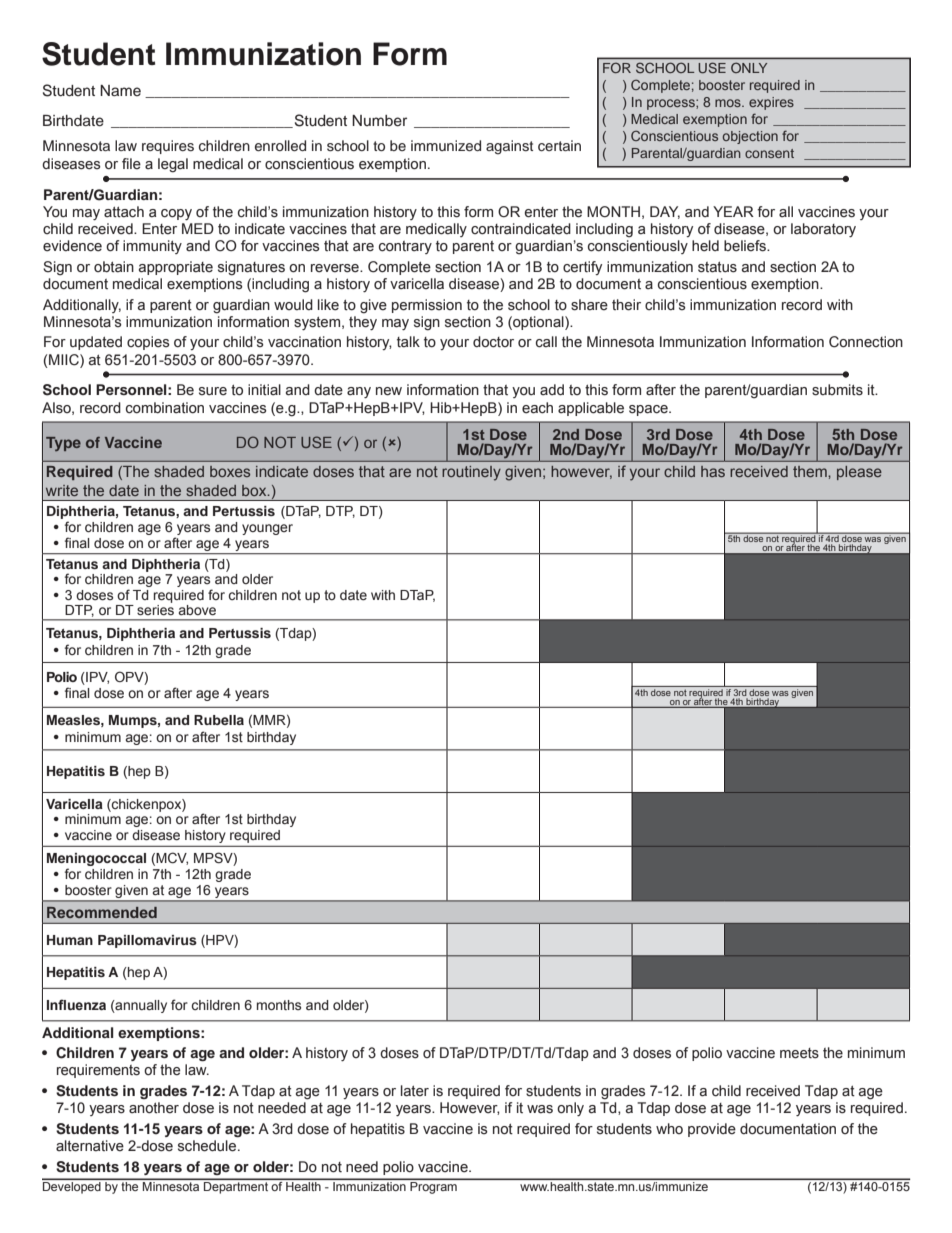 Image resolution: width=952 pixels, height=1233 pixels. What do you see at coordinates (154, 1108) in the screenshot?
I see `another` at bounding box center [154, 1108].
